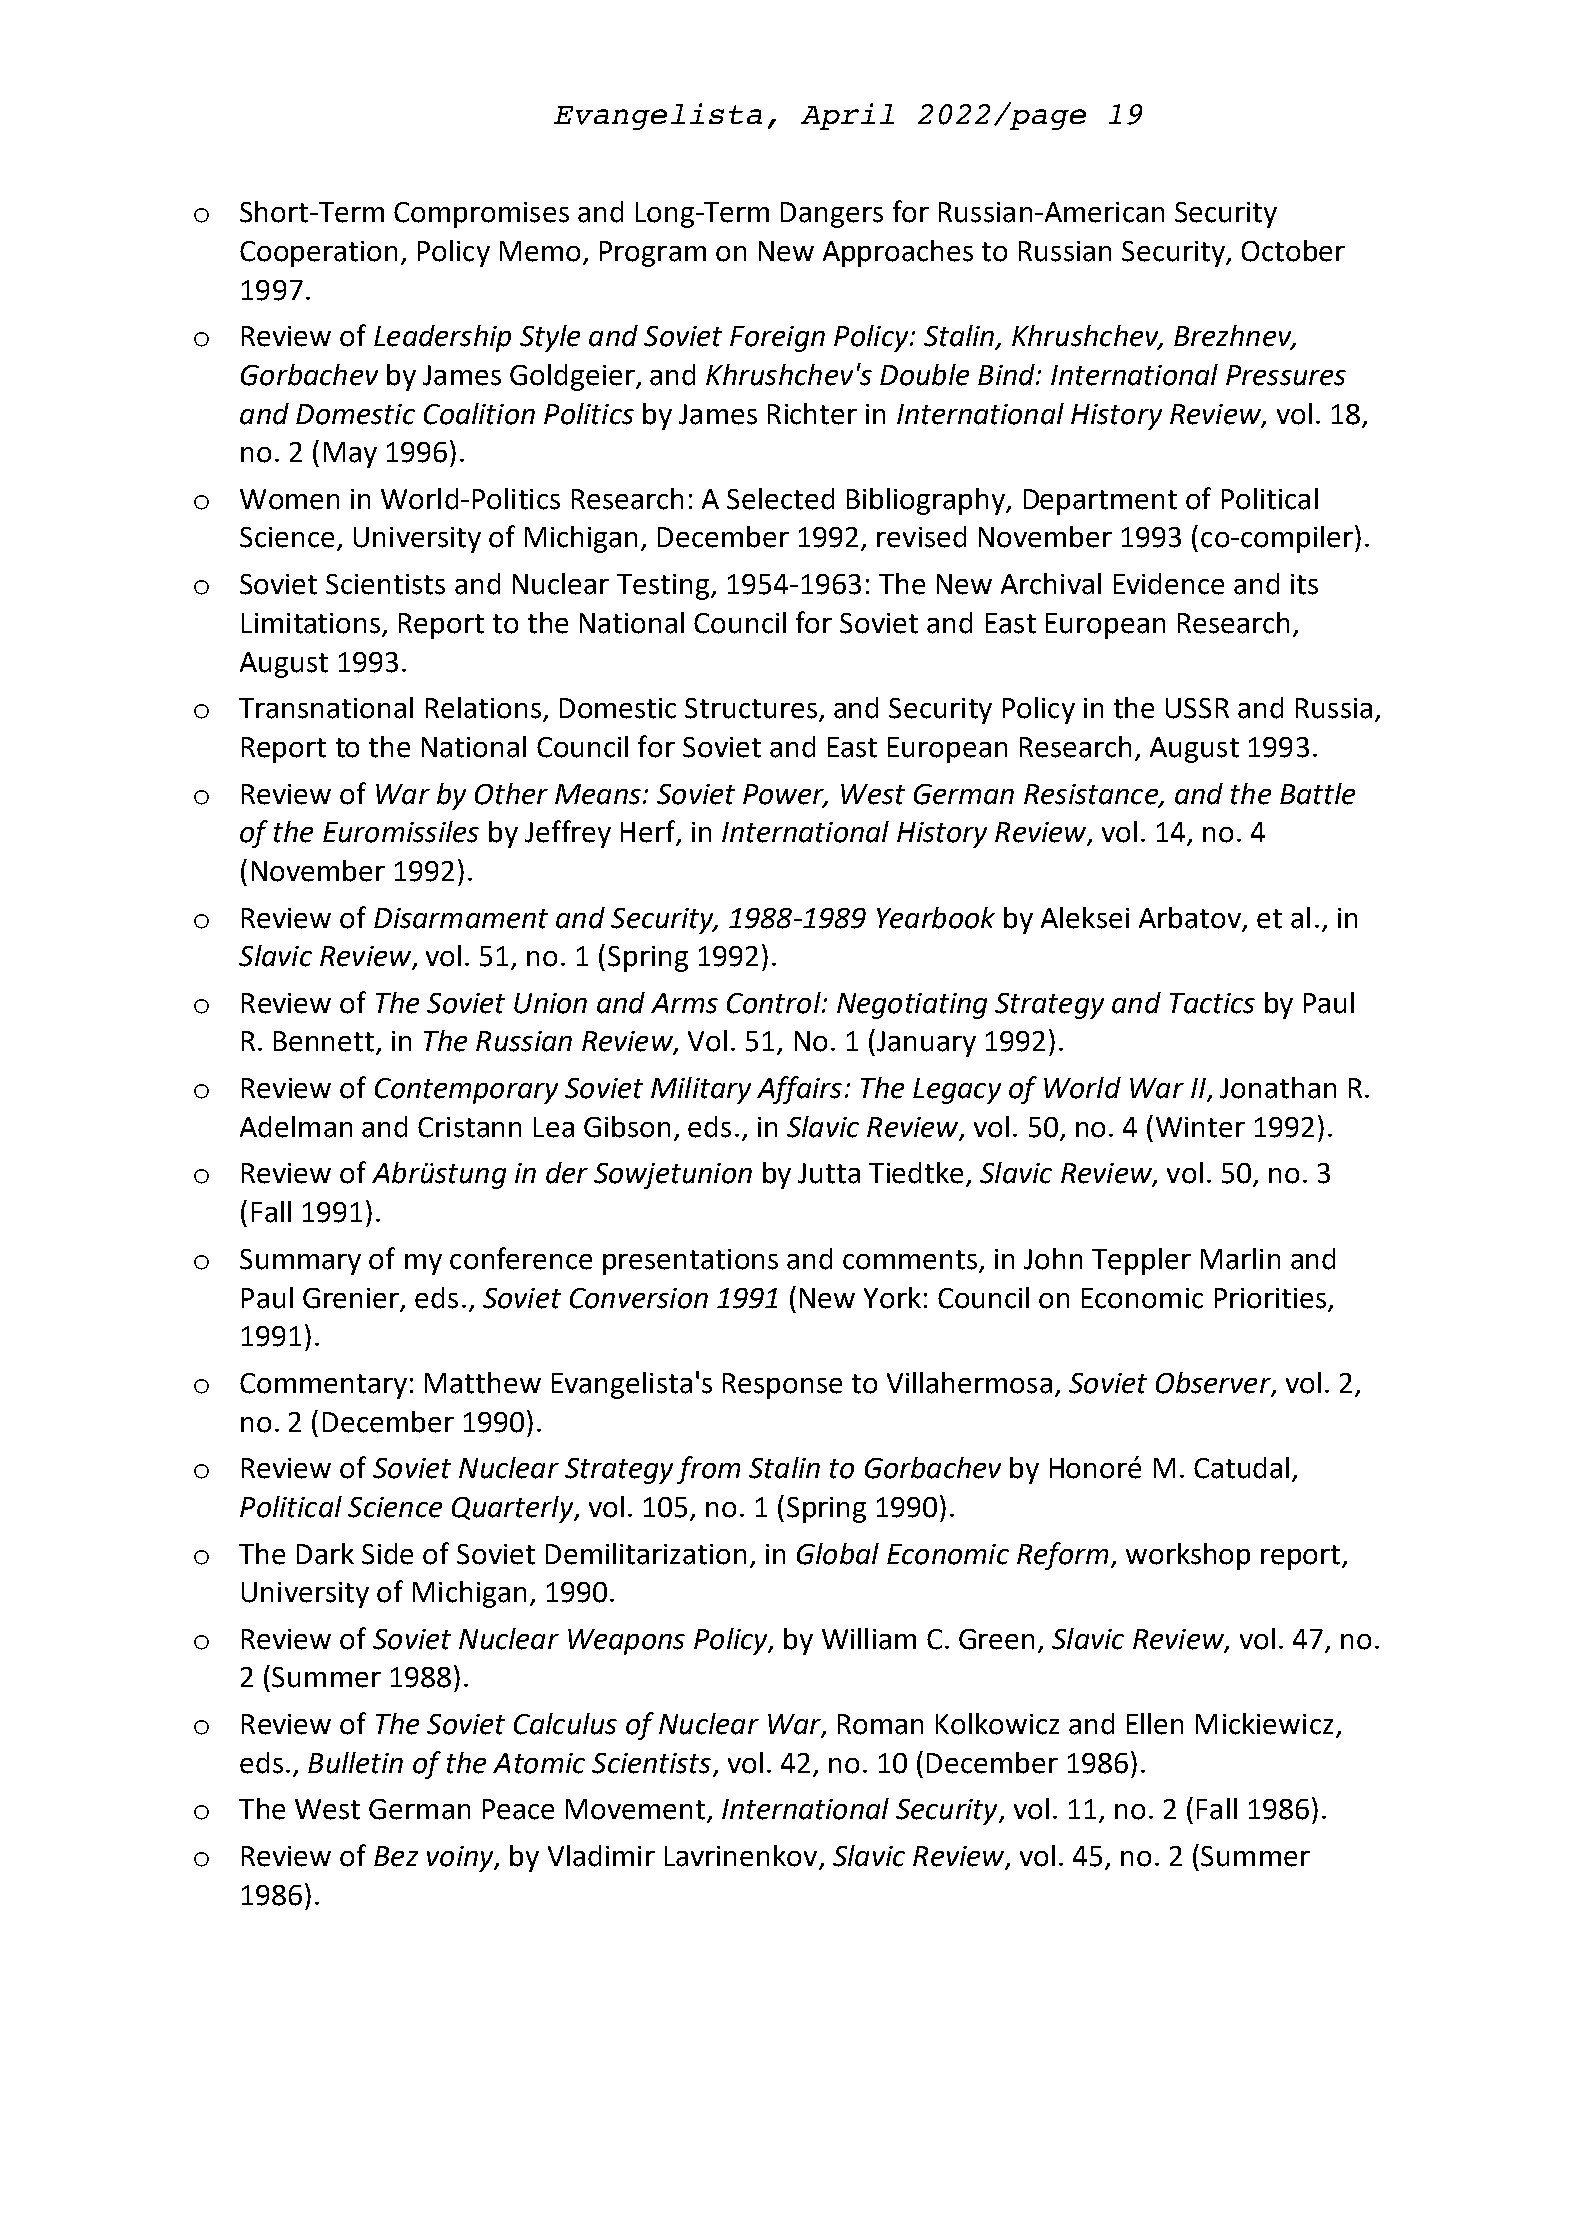  What do you see at coordinates (1293, 251) in the document?
I see `October` at bounding box center [1293, 251].
